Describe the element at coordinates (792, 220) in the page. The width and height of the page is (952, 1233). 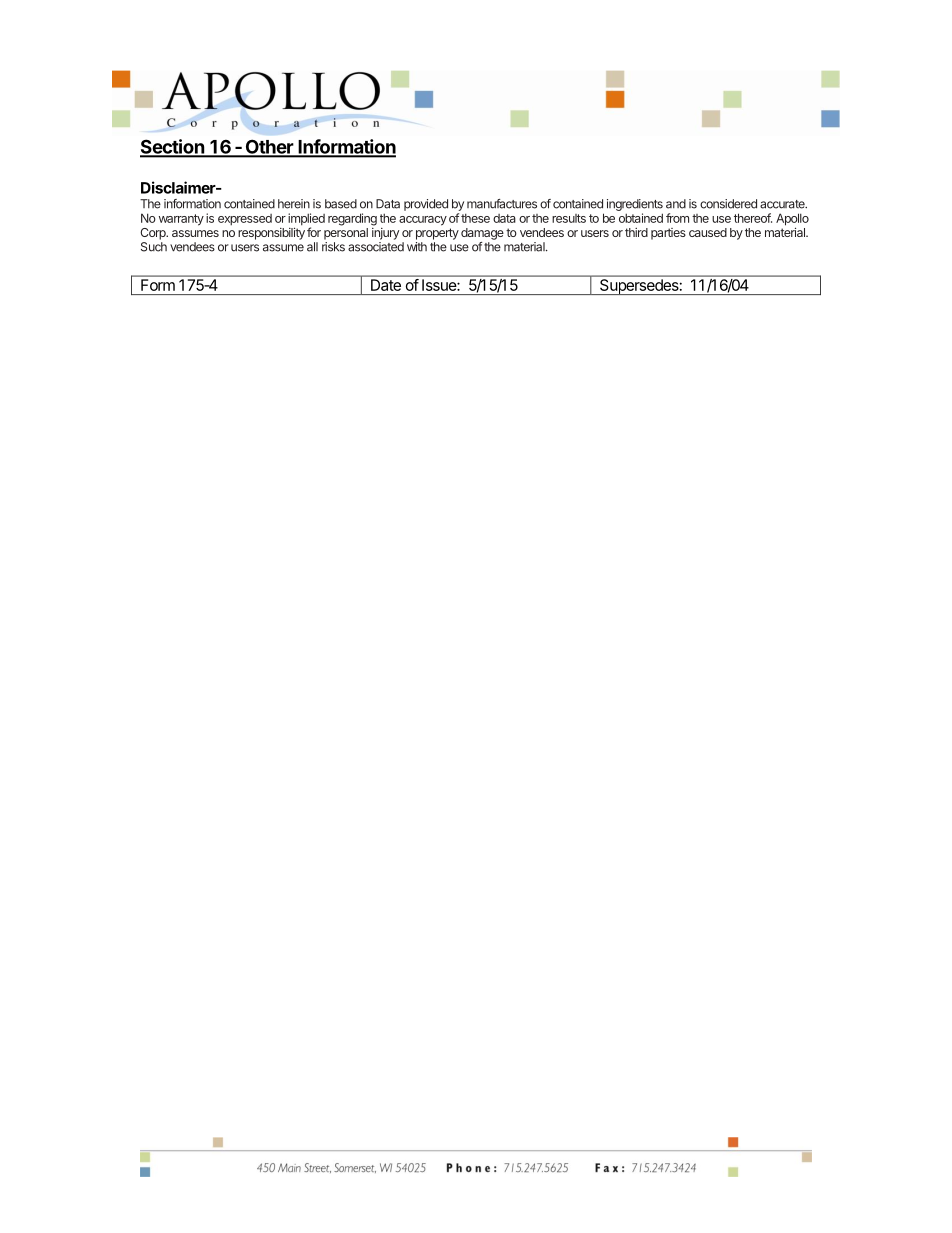
I see `Apollo` at that location.
